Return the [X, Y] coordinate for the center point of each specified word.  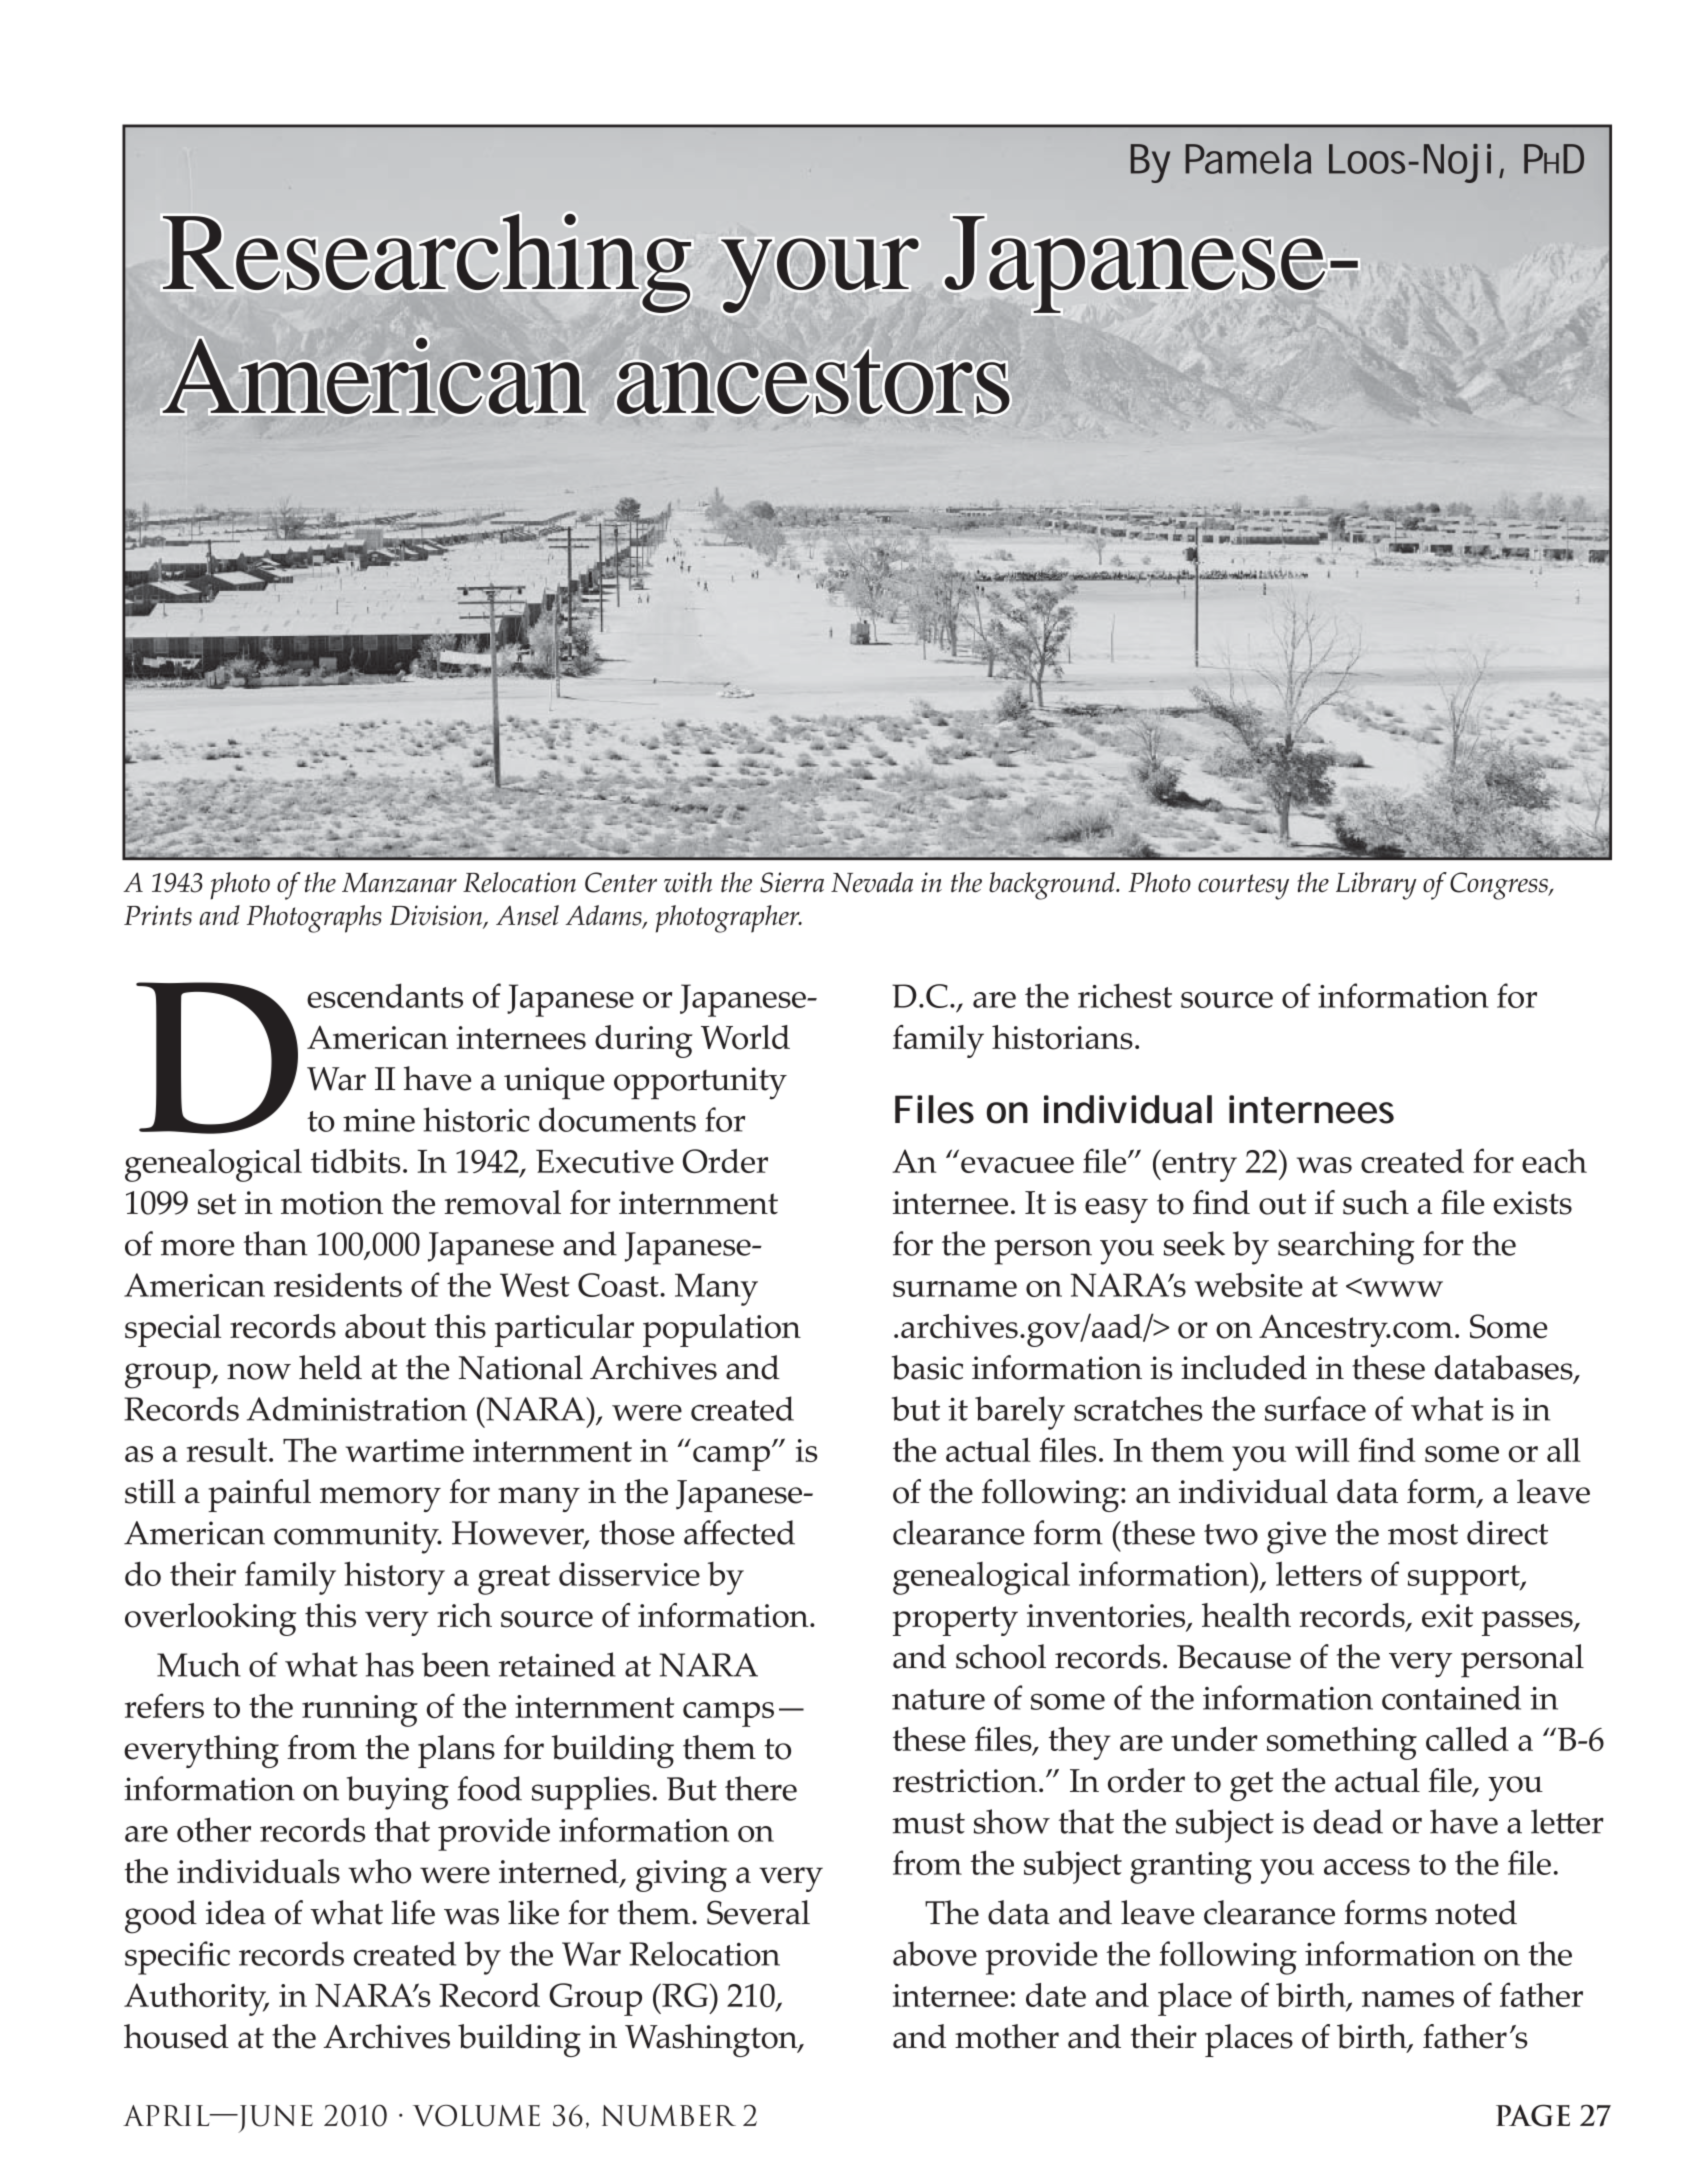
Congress [1500, 886]
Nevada [872, 882]
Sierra [792, 882]
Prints [158, 915]
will [1322, 1450]
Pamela [1248, 159]
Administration [357, 1408]
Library [1376, 886]
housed [176, 2036]
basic [927, 1367]
